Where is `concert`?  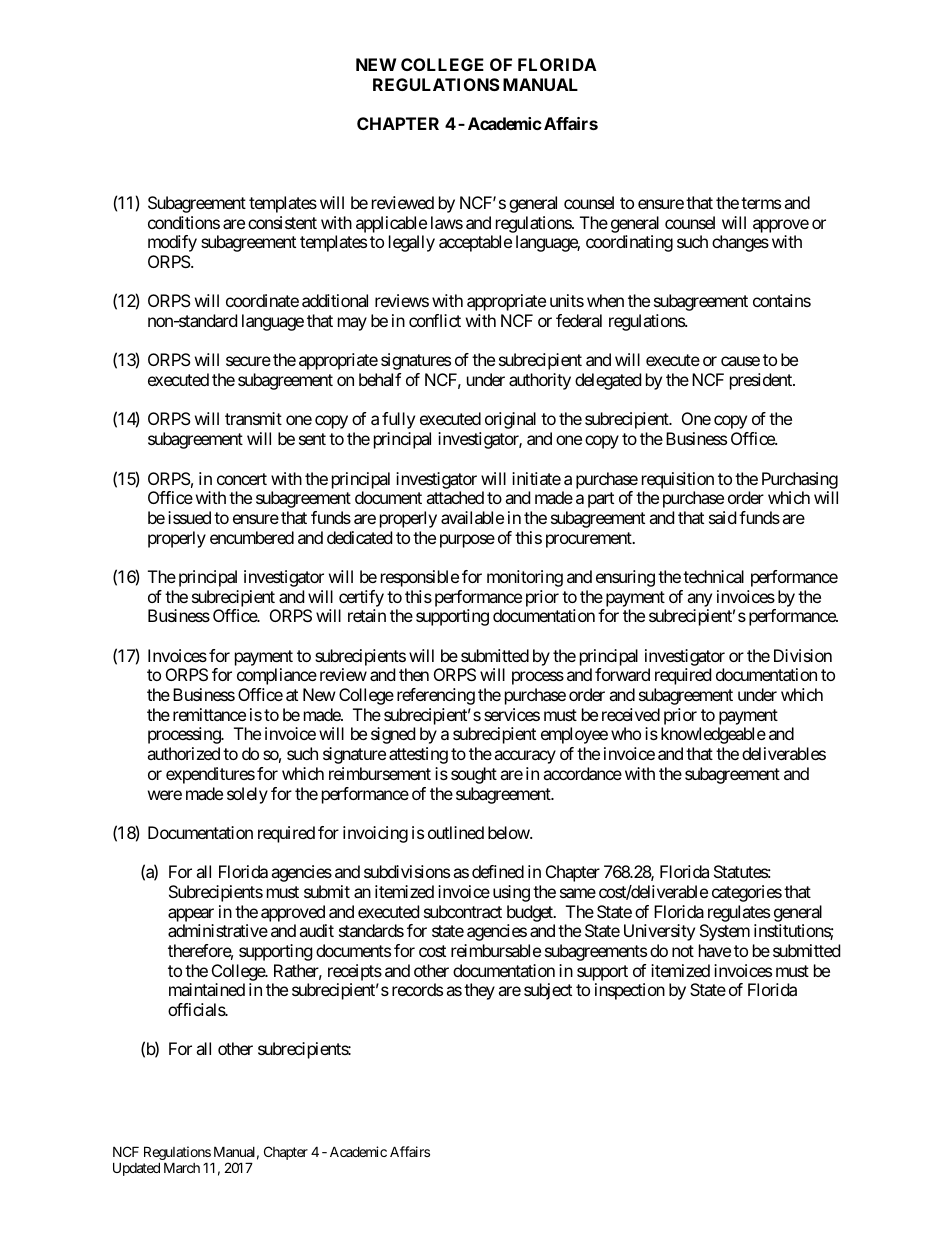
concert is located at coordinates (242, 479).
